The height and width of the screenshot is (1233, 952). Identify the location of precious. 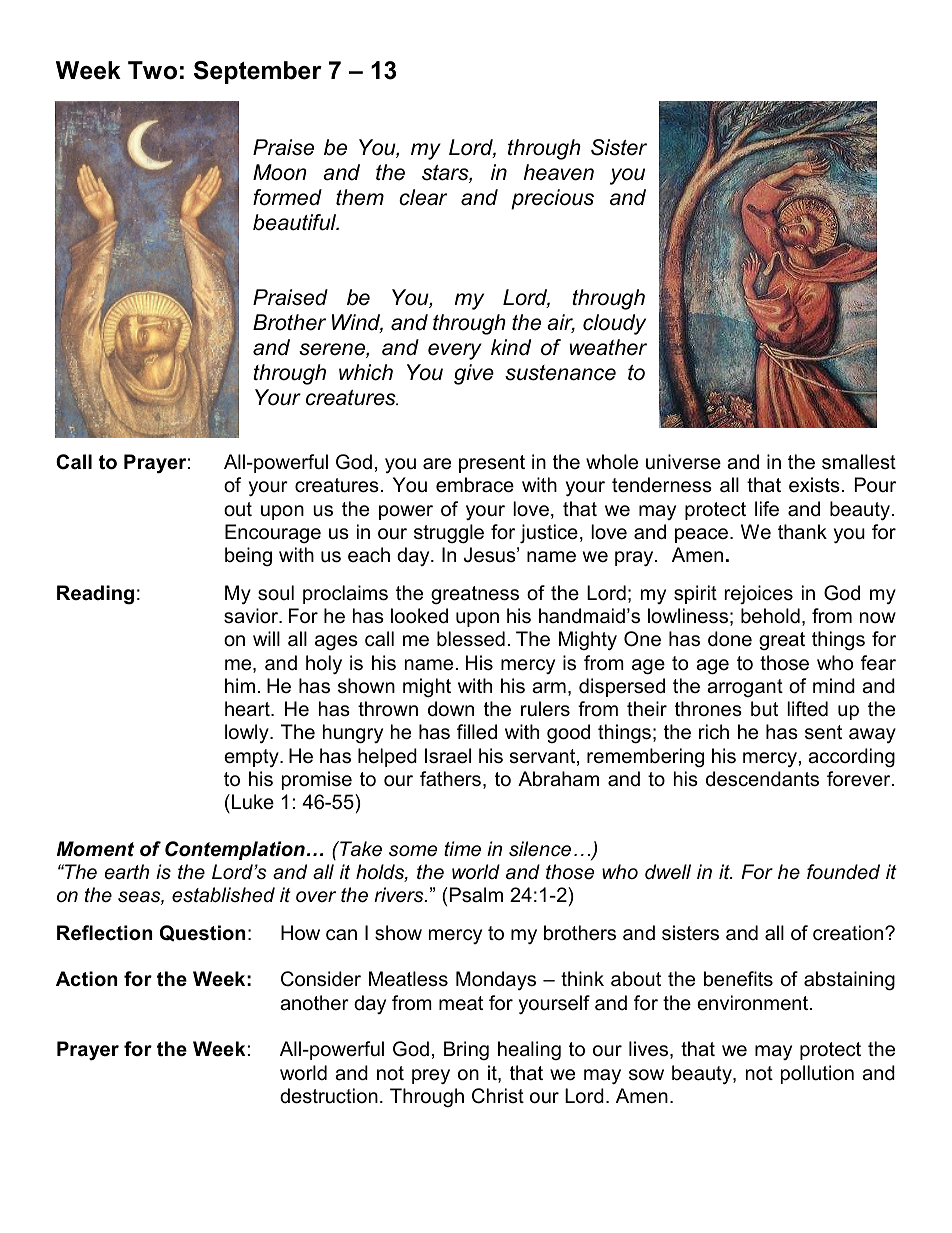
(552, 199).
